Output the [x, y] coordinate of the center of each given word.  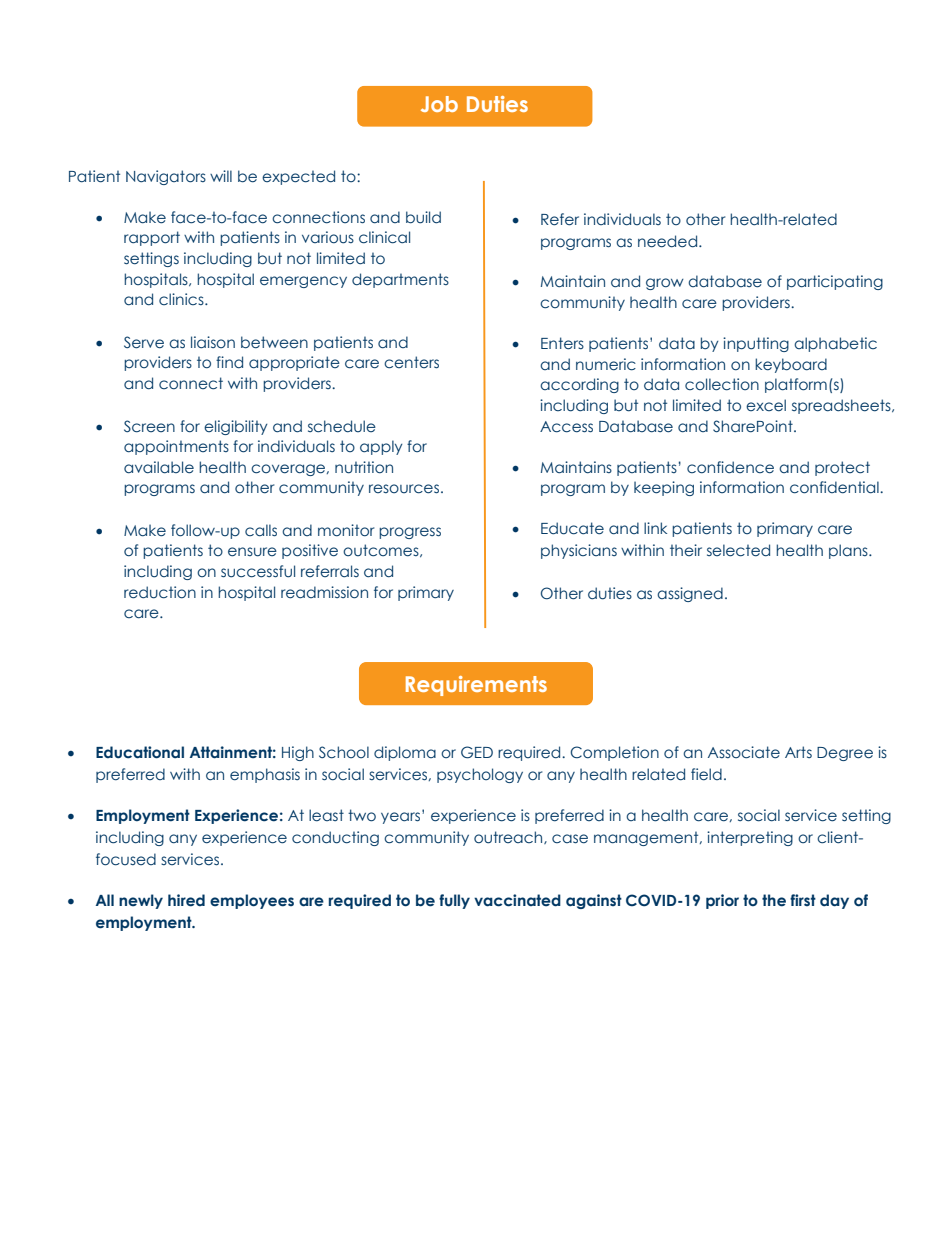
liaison [213, 342]
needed [669, 241]
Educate [572, 528]
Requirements [476, 686]
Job [439, 104]
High [298, 753]
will [221, 176]
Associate [744, 752]
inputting [756, 344]
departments [400, 280]
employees [252, 901]
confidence [730, 467]
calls [261, 530]
